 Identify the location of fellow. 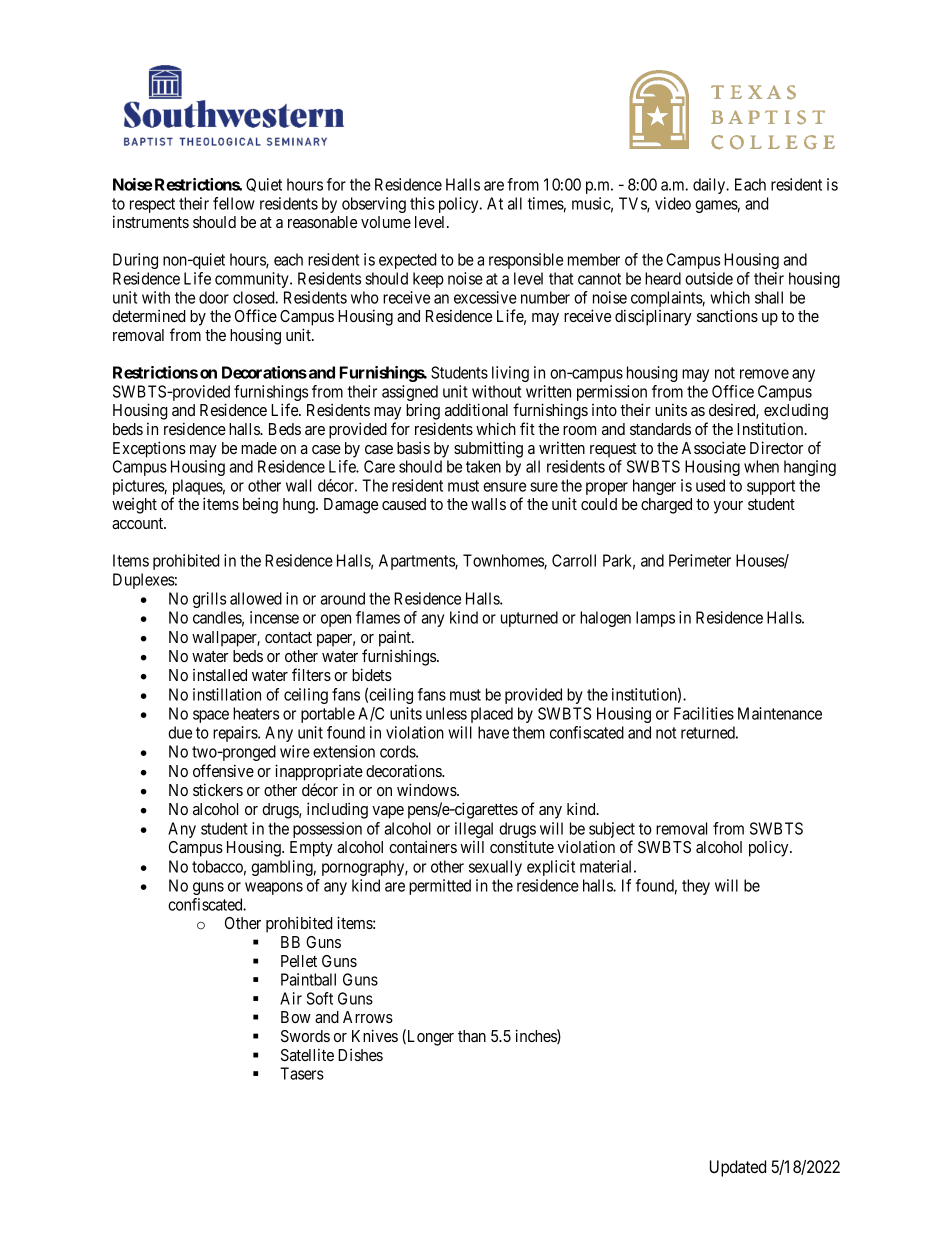
(233, 203).
